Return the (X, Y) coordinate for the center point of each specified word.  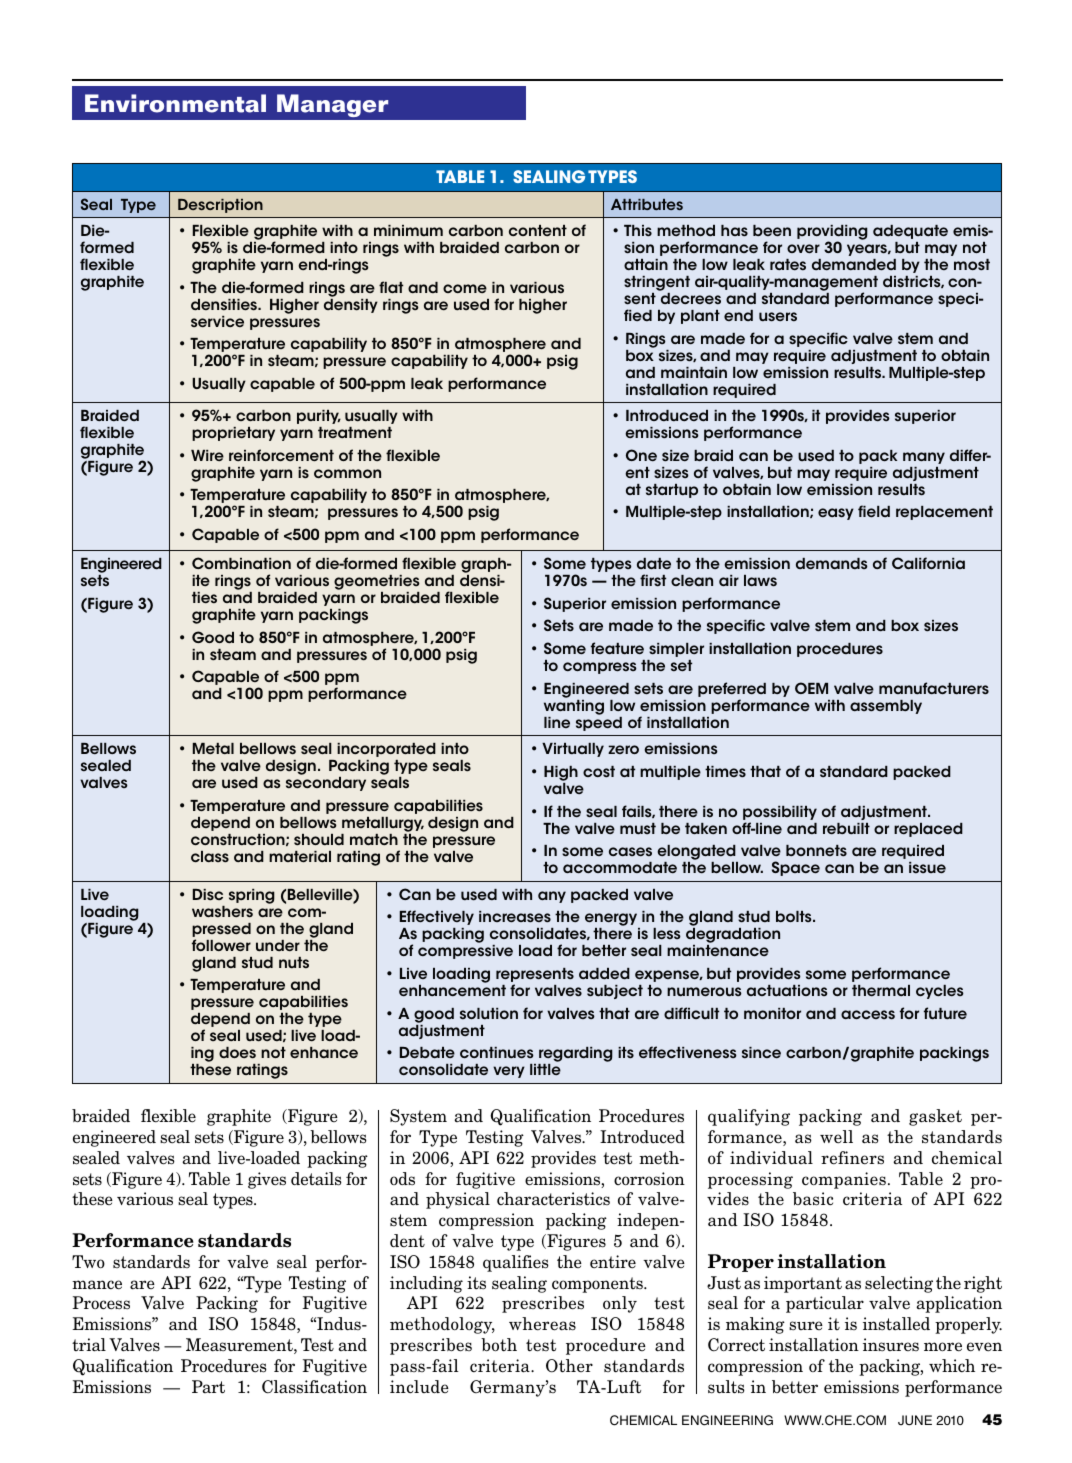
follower (221, 945)
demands (832, 563)
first (653, 580)
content (538, 230)
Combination (241, 563)
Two (88, 1261)
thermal (881, 990)
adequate (910, 232)
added (604, 974)
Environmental (175, 103)
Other (569, 1366)
